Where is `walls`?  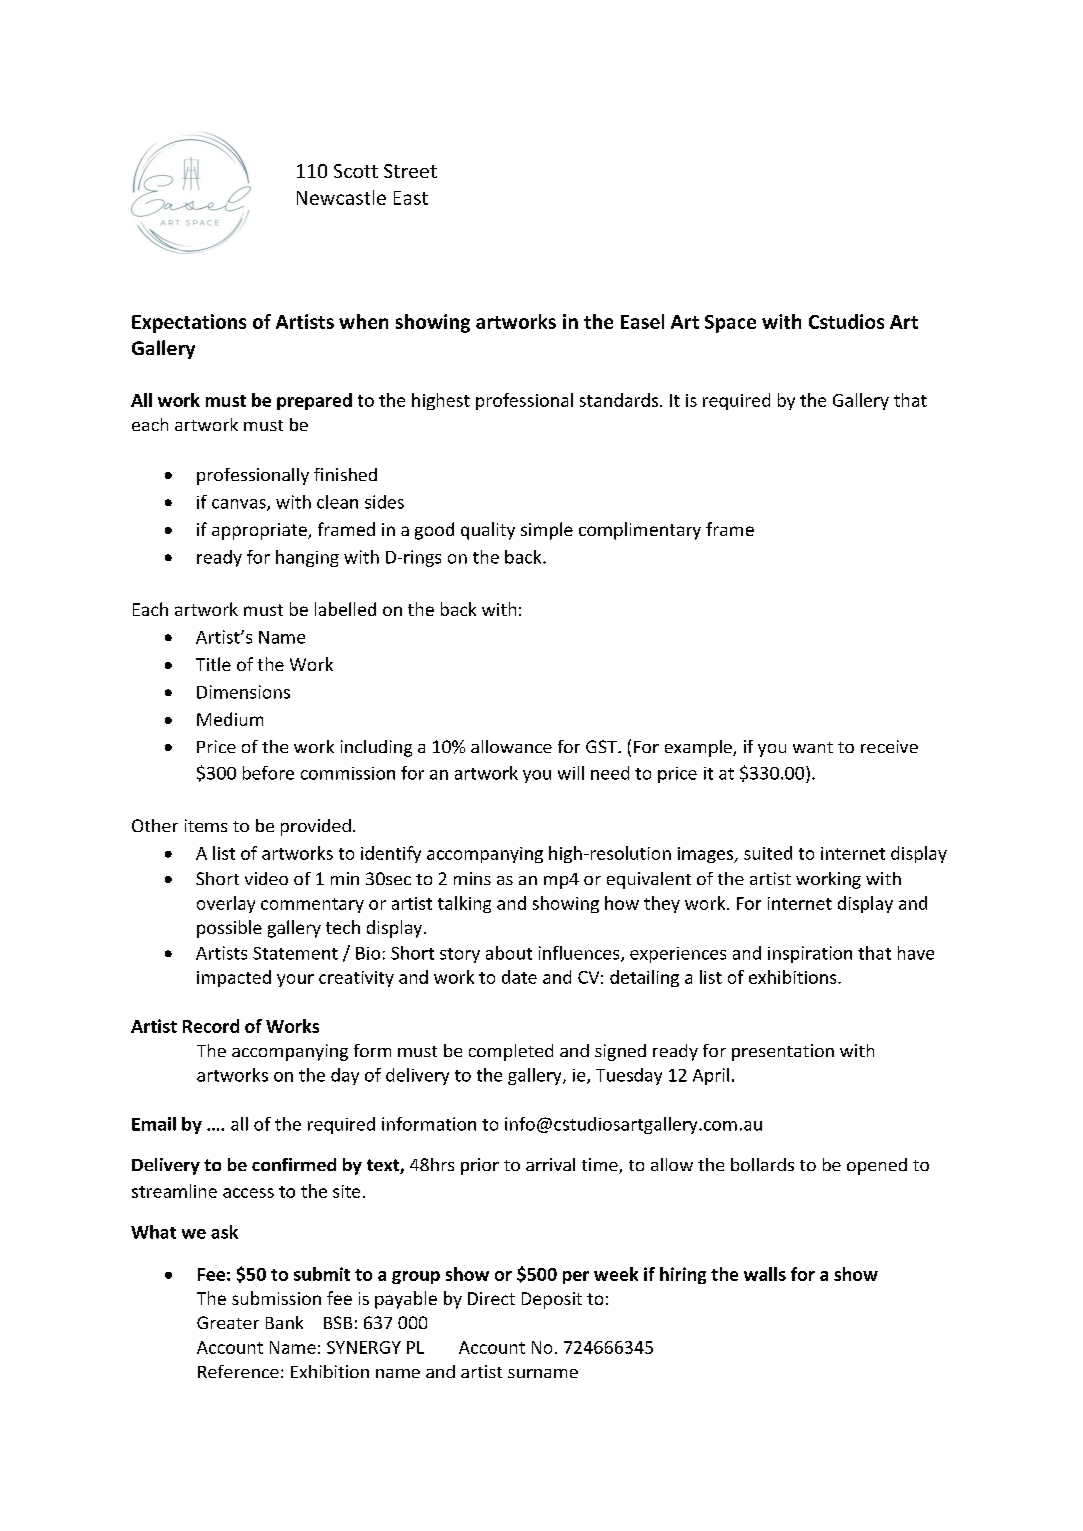
walls is located at coordinates (765, 1274).
